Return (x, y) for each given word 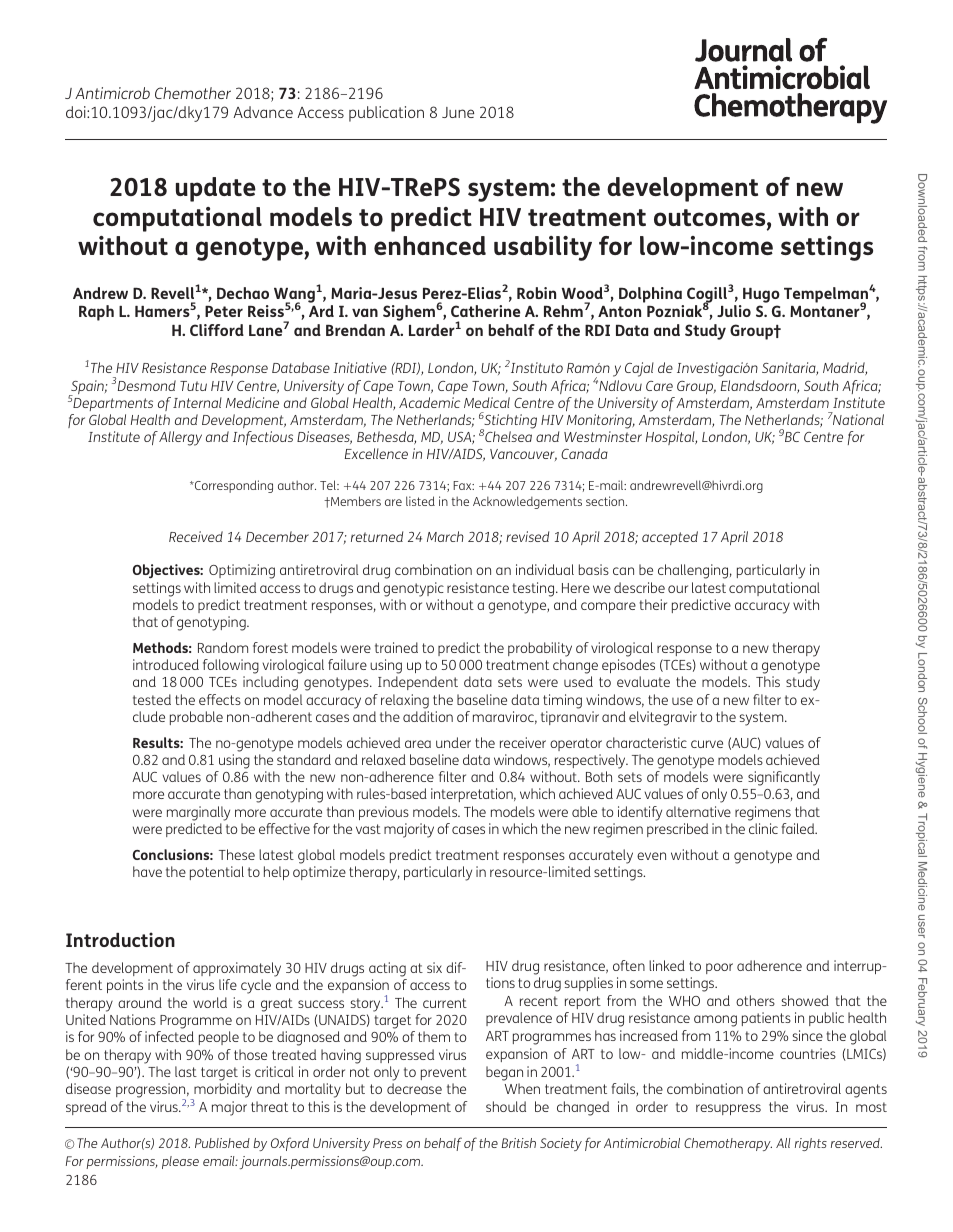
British (519, 1143)
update (216, 189)
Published (222, 1143)
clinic (763, 828)
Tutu (193, 386)
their (653, 604)
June (458, 112)
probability (540, 649)
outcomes (711, 219)
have (147, 871)
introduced (166, 664)
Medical (487, 402)
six (434, 967)
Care (659, 386)
